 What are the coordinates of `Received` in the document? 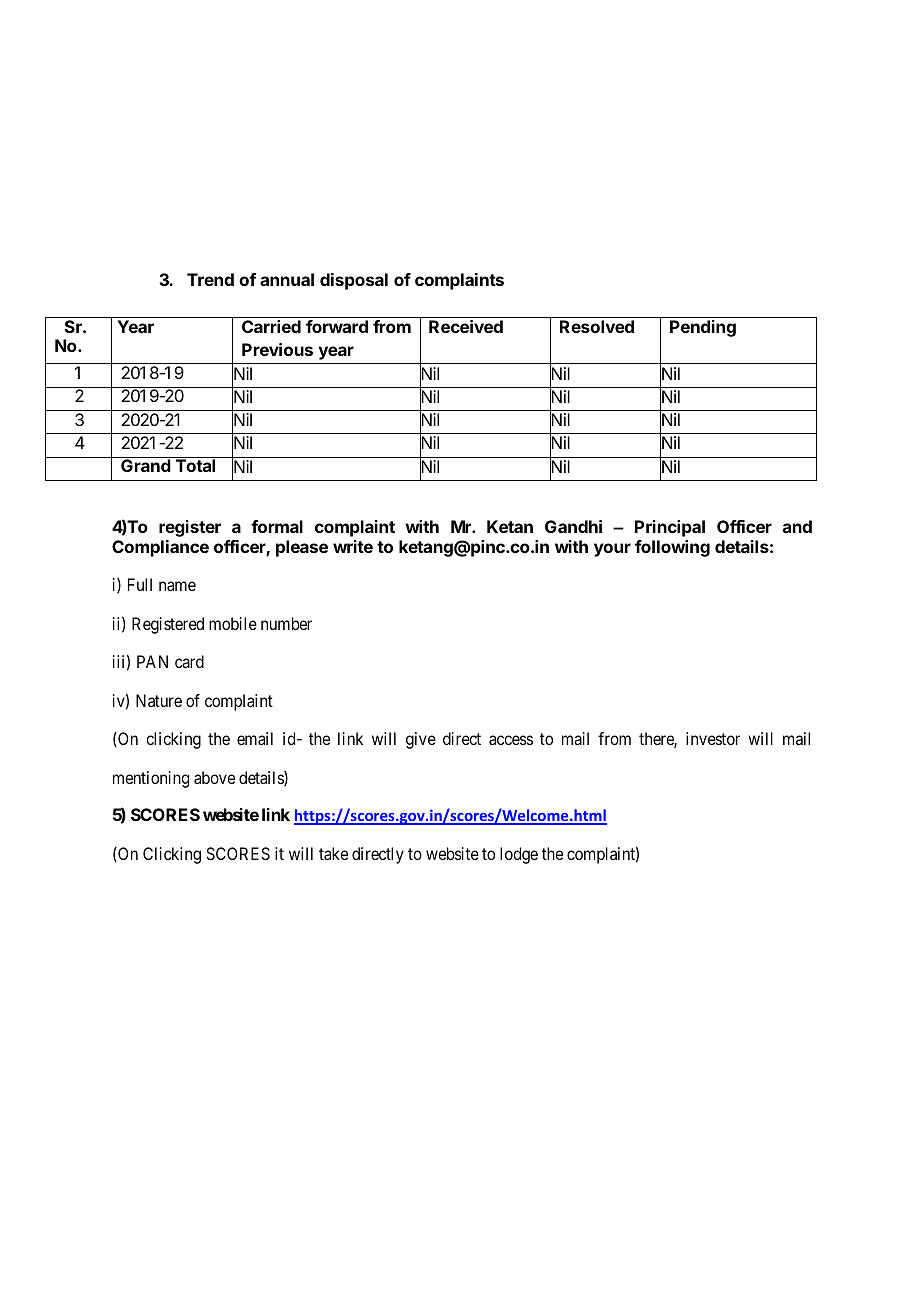 It's located at (466, 326).
